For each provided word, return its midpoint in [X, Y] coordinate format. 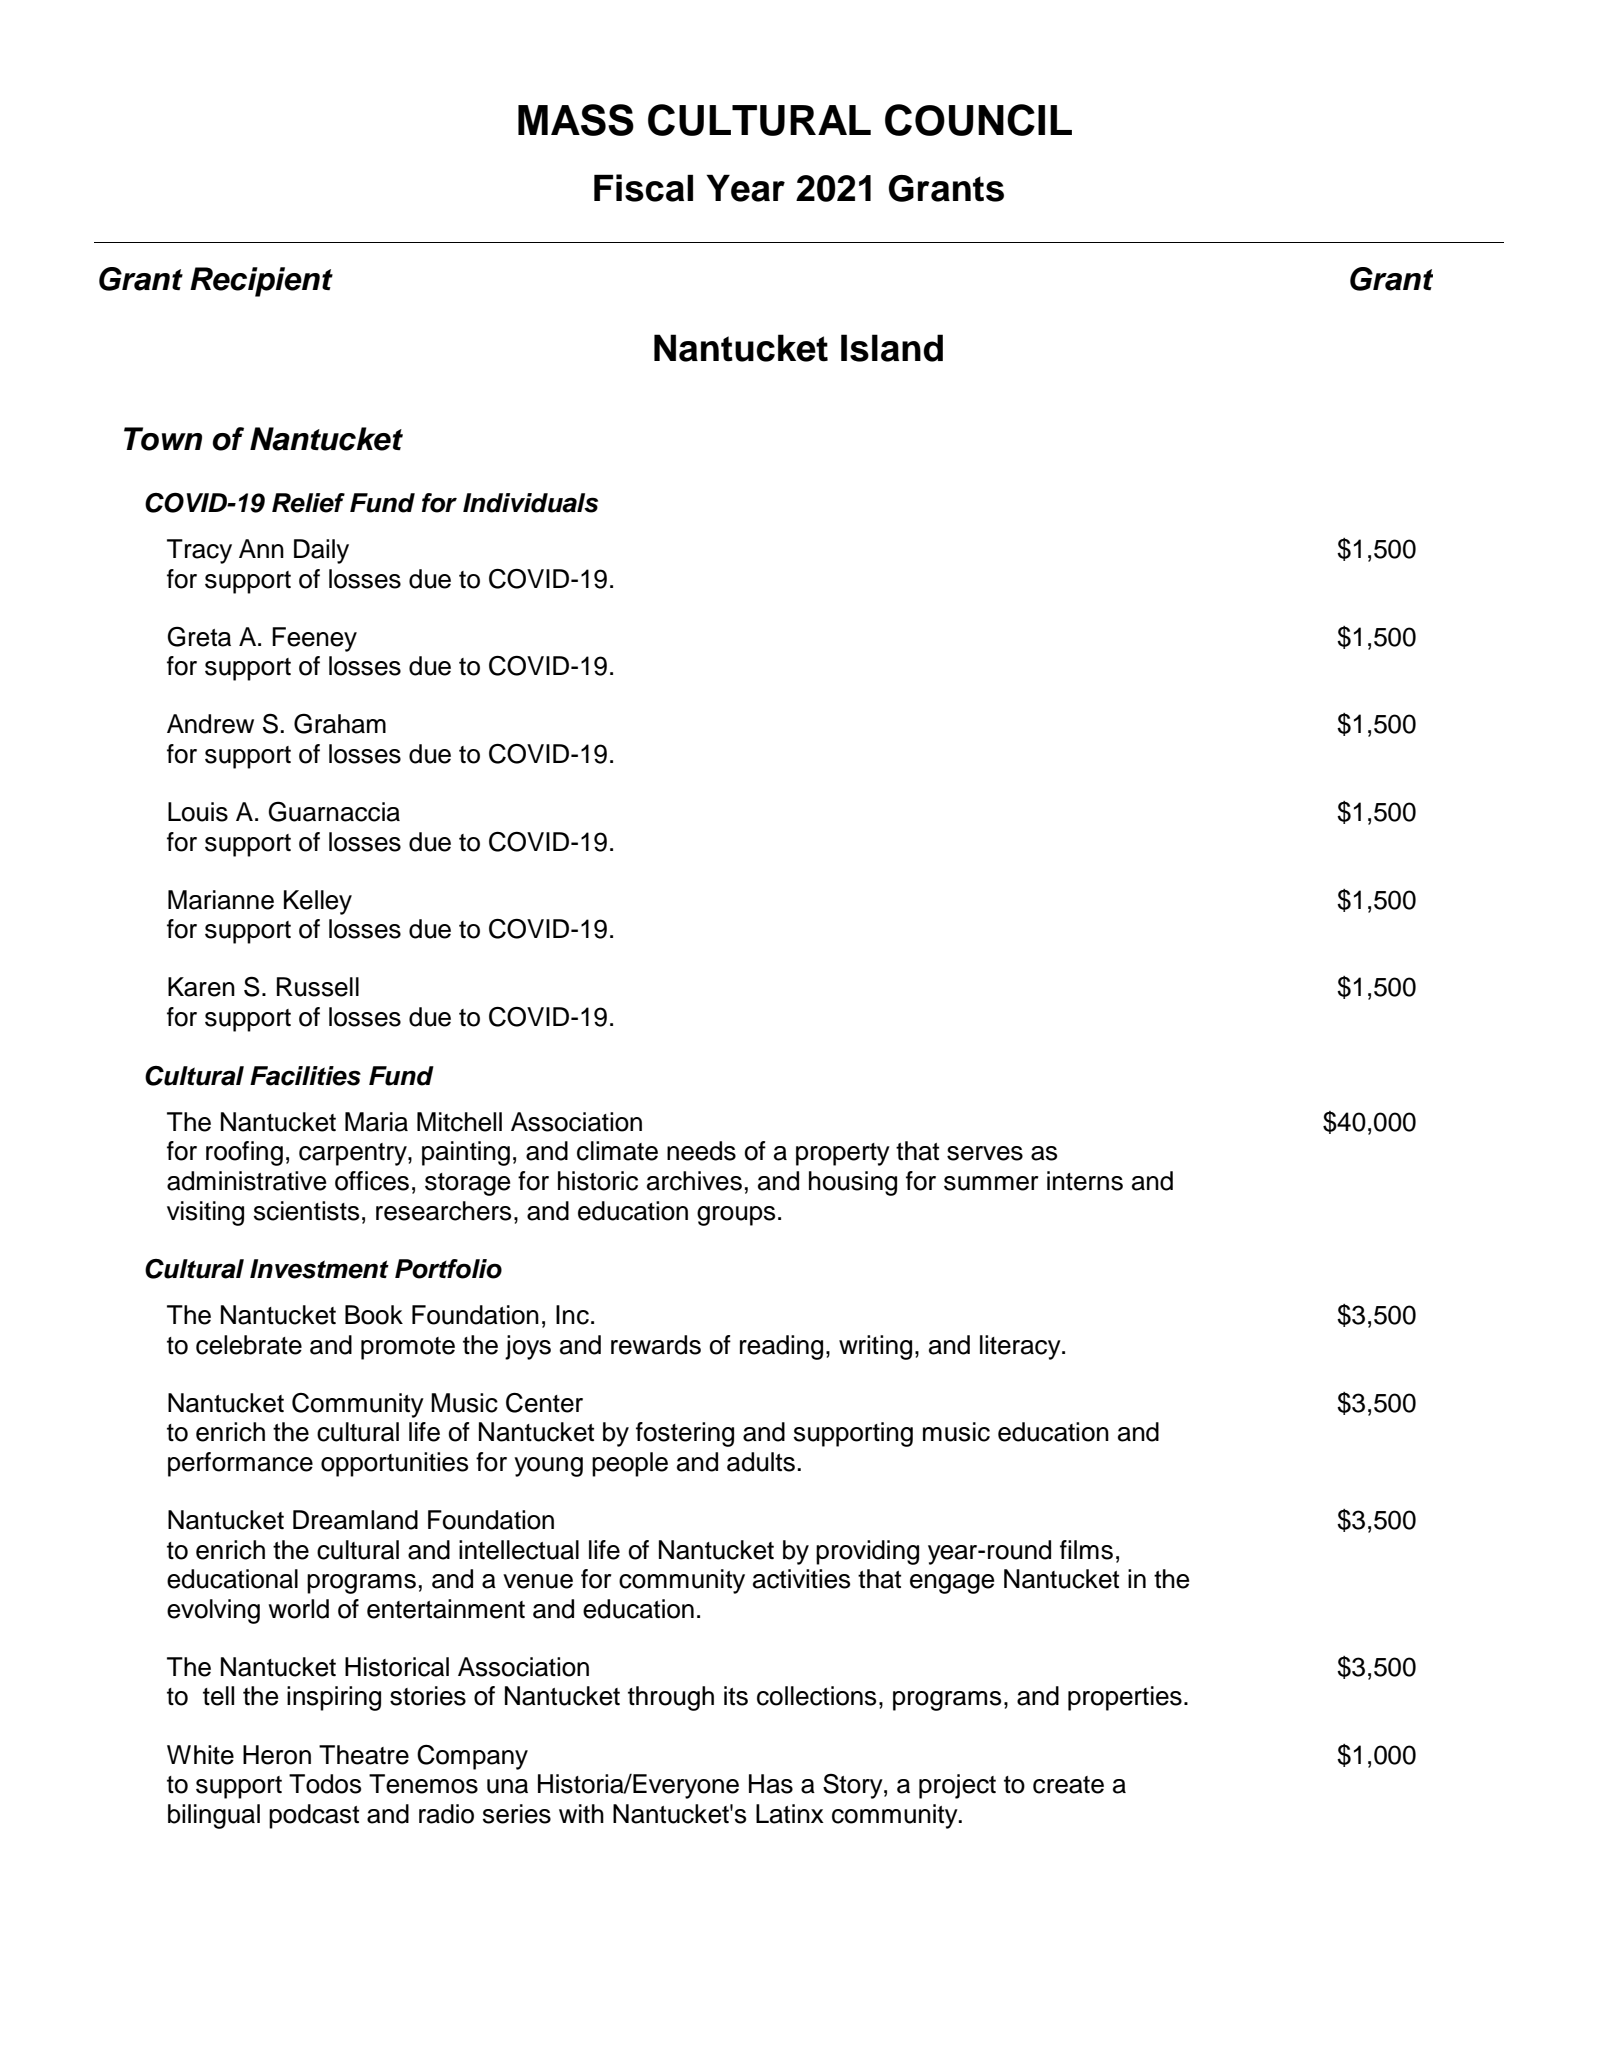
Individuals [530, 503]
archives [694, 1181]
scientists [306, 1211]
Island [892, 348]
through [671, 1698]
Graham [340, 723]
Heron [277, 1755]
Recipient [261, 282]
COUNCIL [978, 120]
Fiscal [643, 188]
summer [991, 1183]
